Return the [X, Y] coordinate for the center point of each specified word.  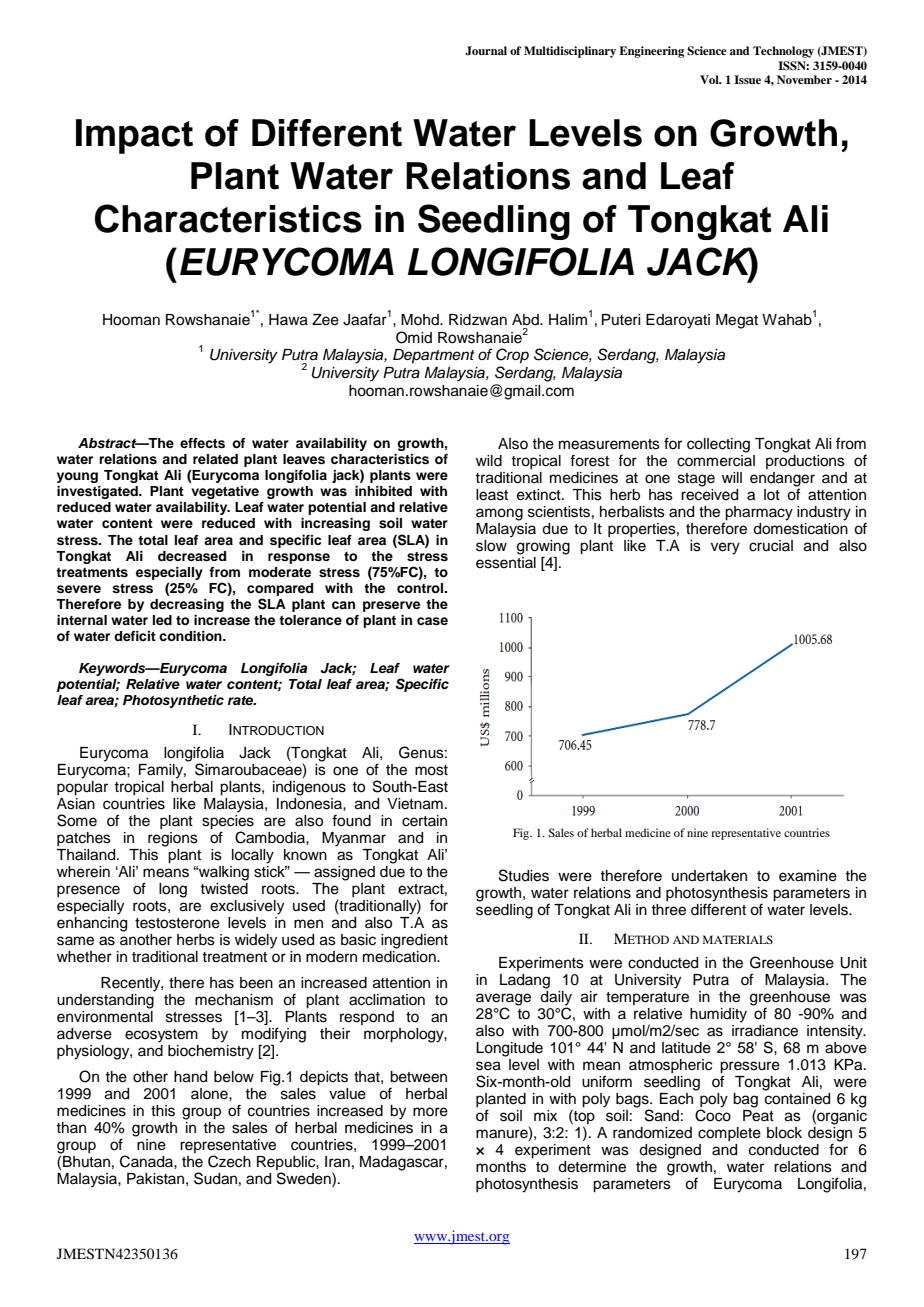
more [430, 1112]
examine [808, 876]
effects [202, 443]
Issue [747, 79]
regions [173, 839]
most [431, 770]
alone [210, 1094]
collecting [718, 445]
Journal [486, 51]
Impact [134, 136]
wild [489, 461]
